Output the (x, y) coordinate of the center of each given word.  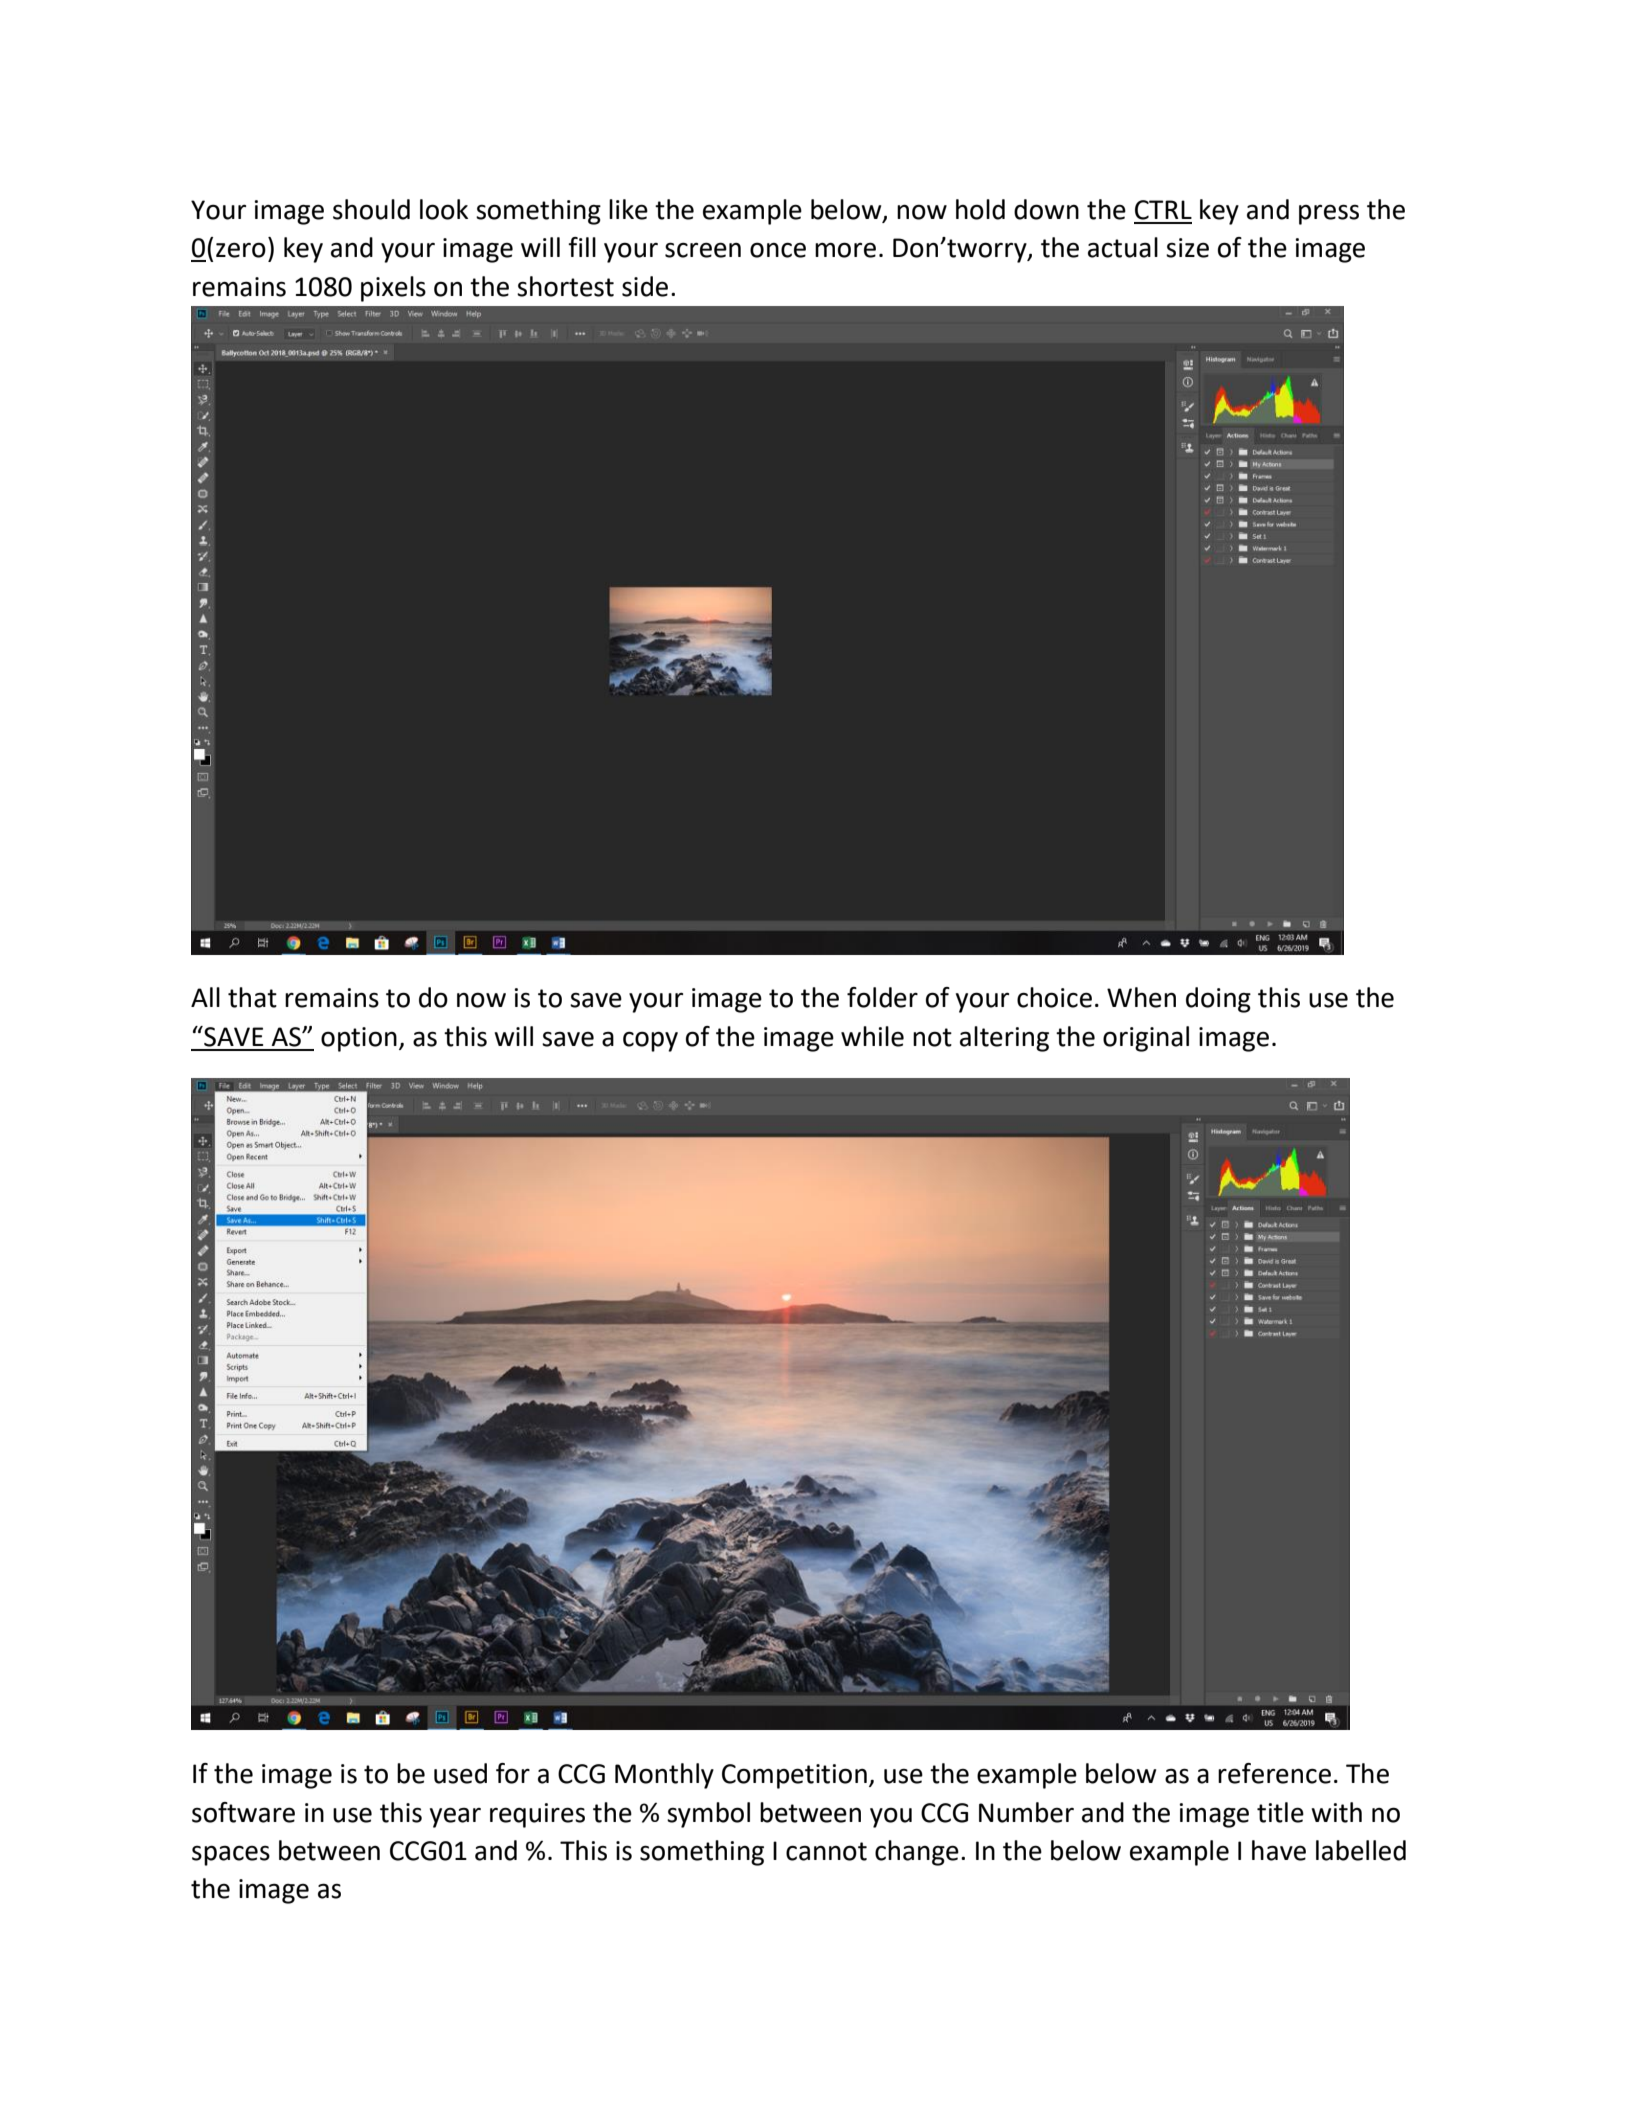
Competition (794, 1776)
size (1187, 248)
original (1146, 1039)
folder (882, 997)
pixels (393, 289)
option (359, 1039)
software (243, 1812)
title (1280, 1812)
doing (1218, 1000)
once (778, 250)
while (872, 1036)
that (252, 997)
